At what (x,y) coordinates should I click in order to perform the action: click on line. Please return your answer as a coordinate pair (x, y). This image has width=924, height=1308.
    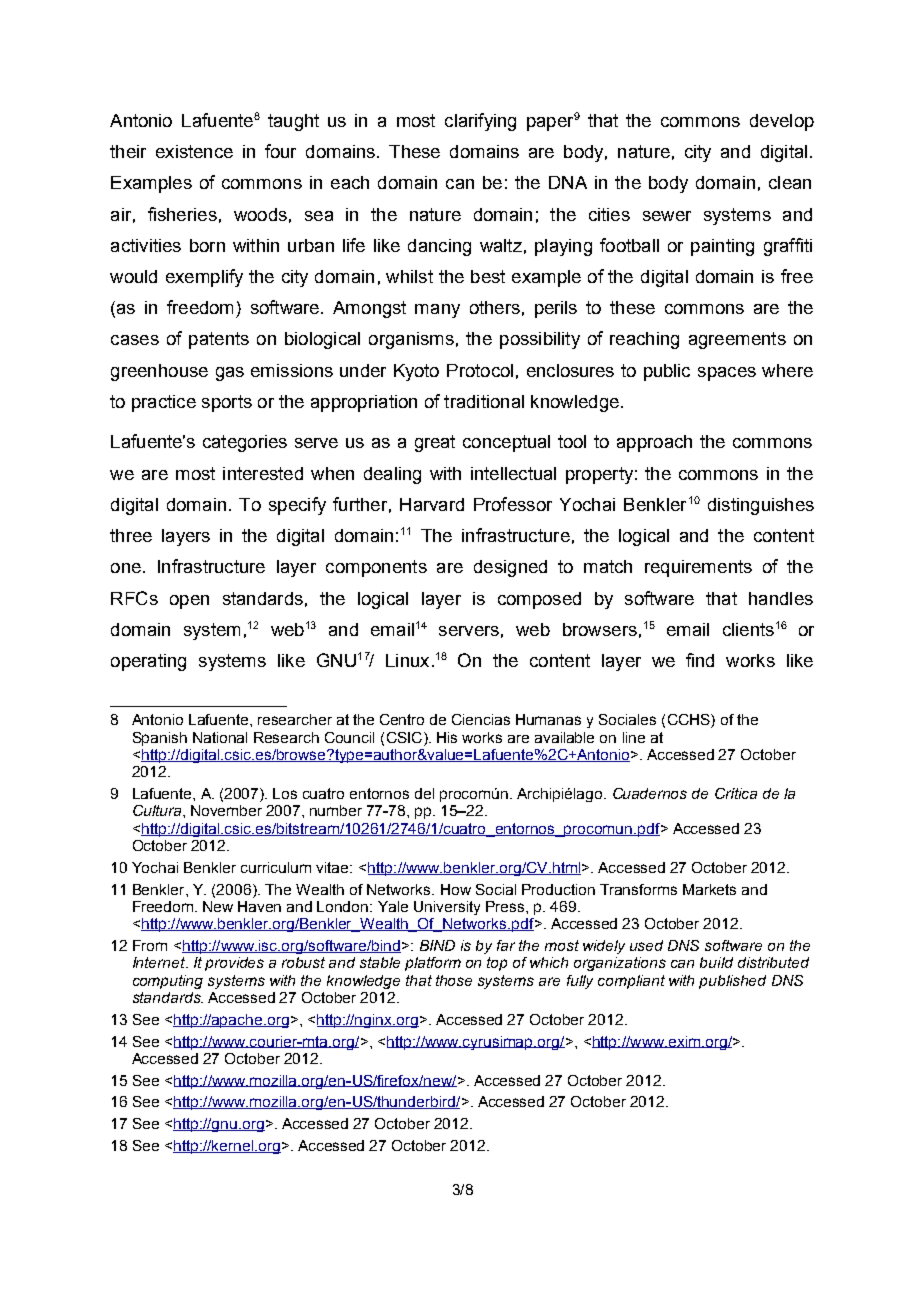
    Looking at the image, I should click on (634, 737).
